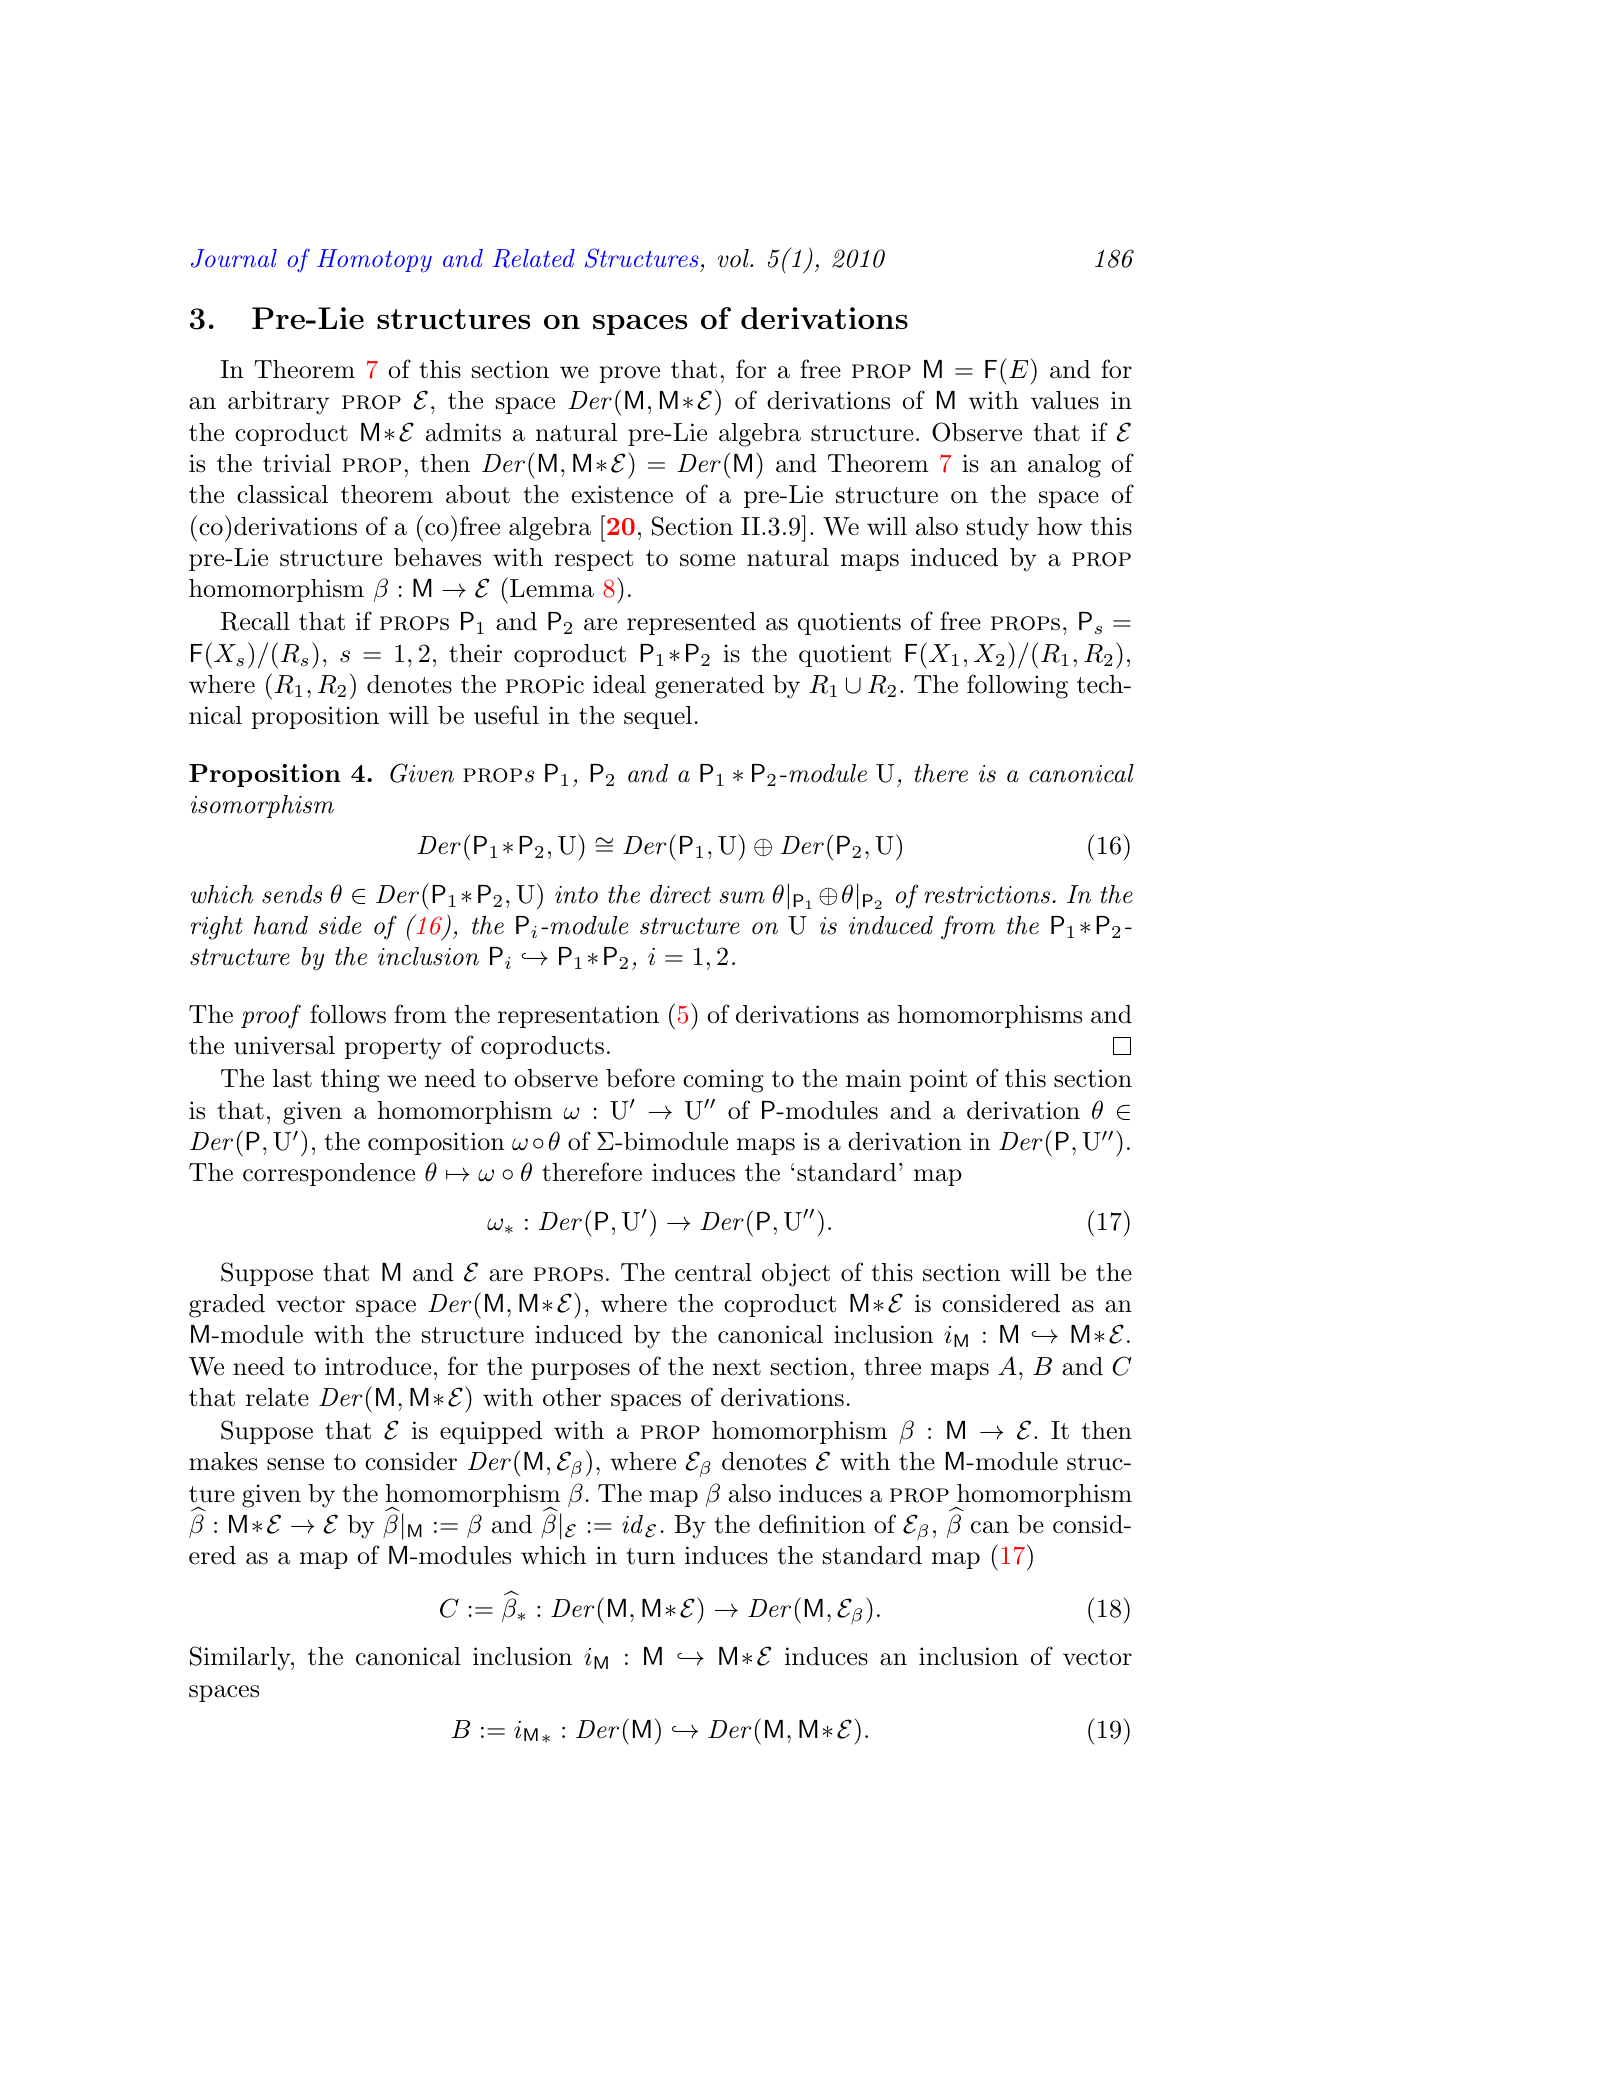 The image size is (1604, 2076). Describe the element at coordinates (292, 1078) in the screenshot. I see `last` at that location.
